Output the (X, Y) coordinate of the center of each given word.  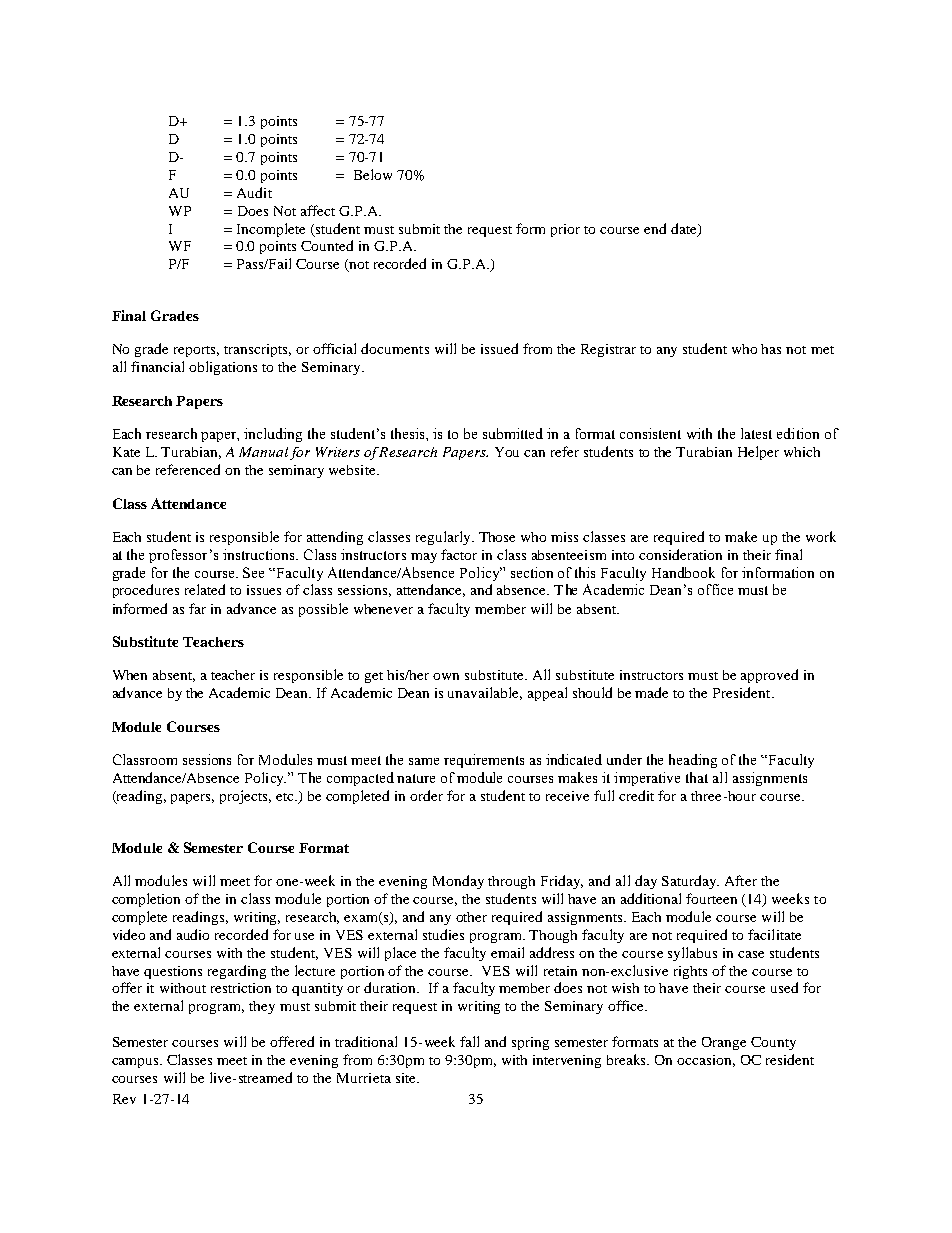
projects (245, 797)
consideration (680, 554)
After (741, 880)
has (771, 349)
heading (693, 761)
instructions (260, 554)
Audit (254, 192)
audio (193, 934)
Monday (458, 882)
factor (459, 554)
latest (756, 433)
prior (565, 230)
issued (499, 348)
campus (136, 1063)
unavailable (485, 693)
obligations (223, 368)
